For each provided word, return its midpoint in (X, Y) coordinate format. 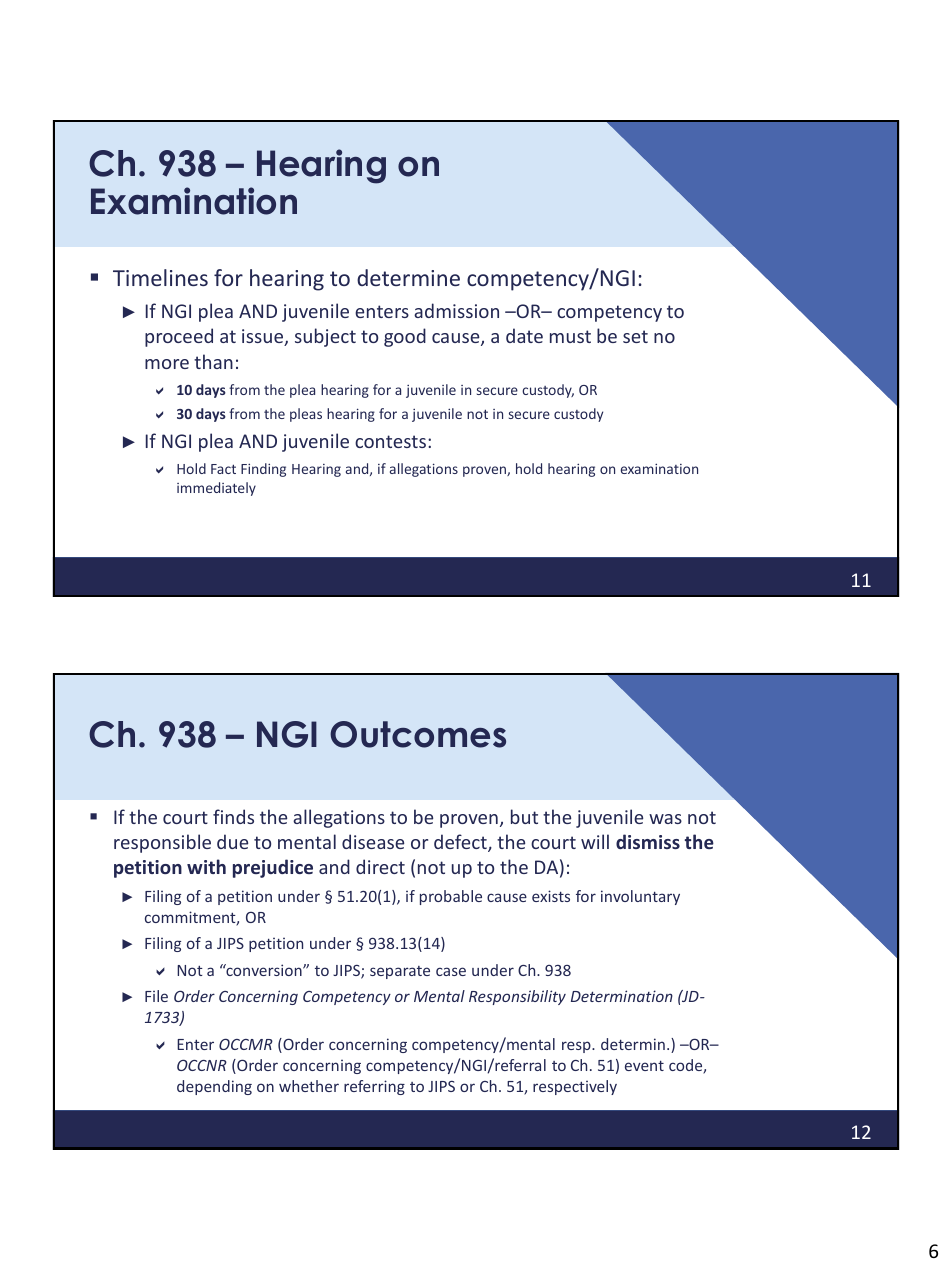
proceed (179, 337)
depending (214, 1087)
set (635, 336)
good (405, 337)
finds (233, 816)
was (665, 819)
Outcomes (418, 734)
